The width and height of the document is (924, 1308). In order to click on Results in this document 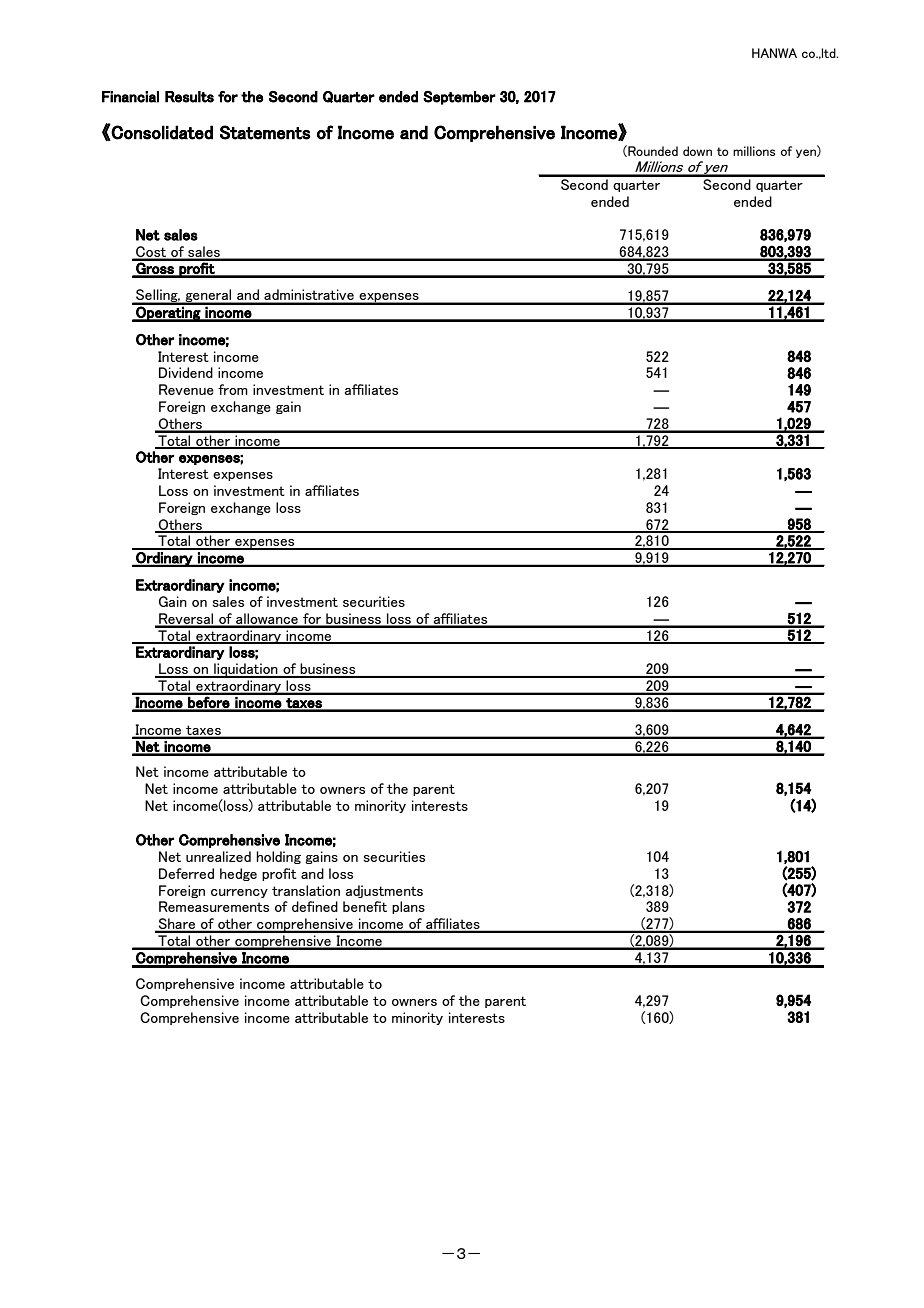, I will do `click(189, 97)`.
